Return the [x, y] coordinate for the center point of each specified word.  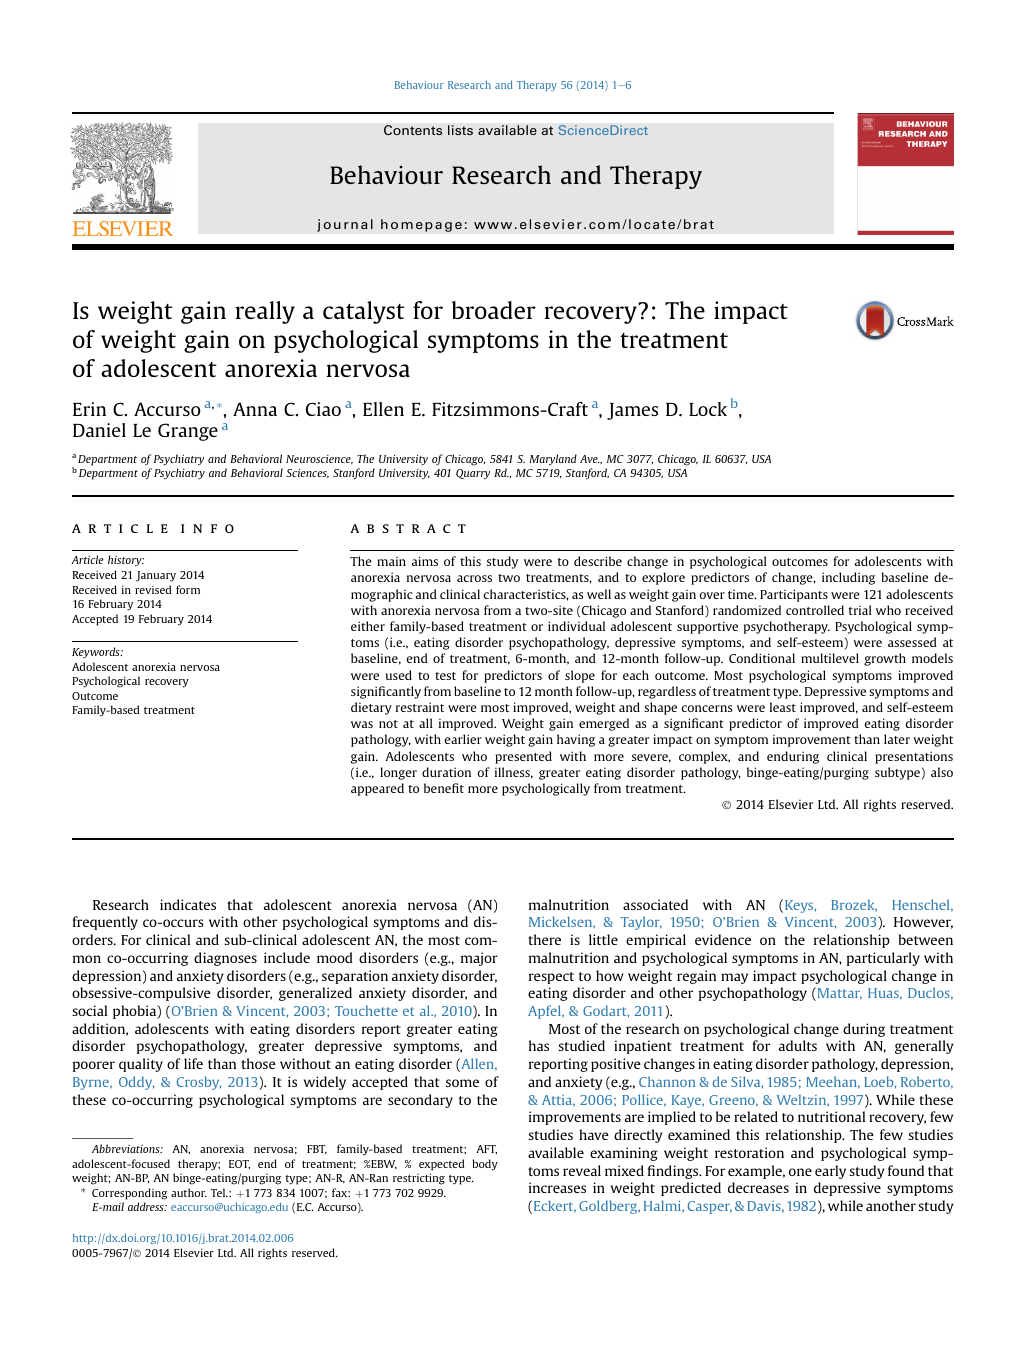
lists [460, 130]
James [632, 411]
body [485, 1165]
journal [345, 225]
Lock [708, 409]
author [189, 1192]
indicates [188, 904]
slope [580, 676]
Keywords [97, 652]
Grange [188, 432]
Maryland [553, 460]
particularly [883, 959]
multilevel [830, 658]
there [544, 939]
